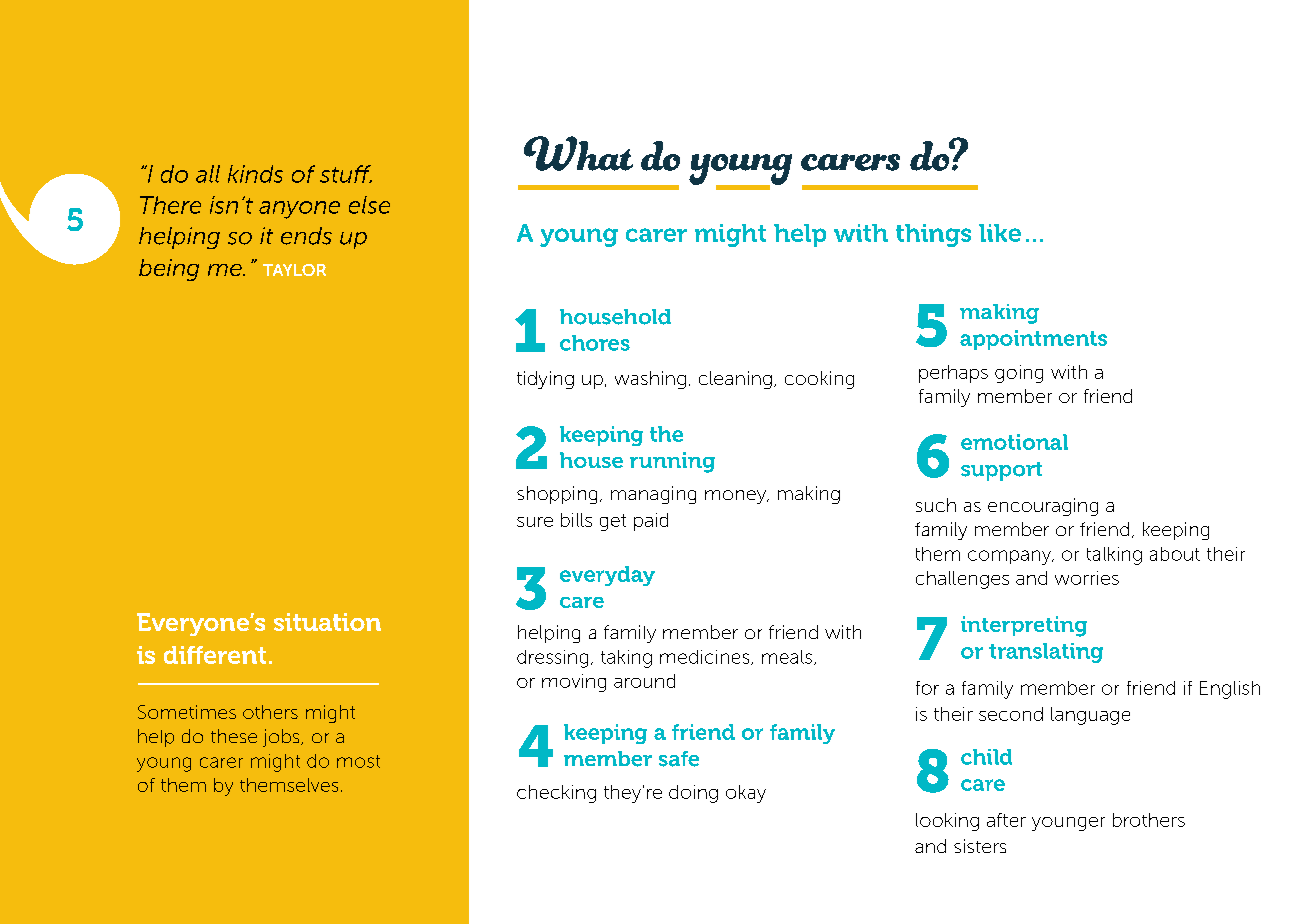 This screenshot has height=924, width=1311. What do you see at coordinates (1006, 820) in the screenshot?
I see `after` at bounding box center [1006, 820].
